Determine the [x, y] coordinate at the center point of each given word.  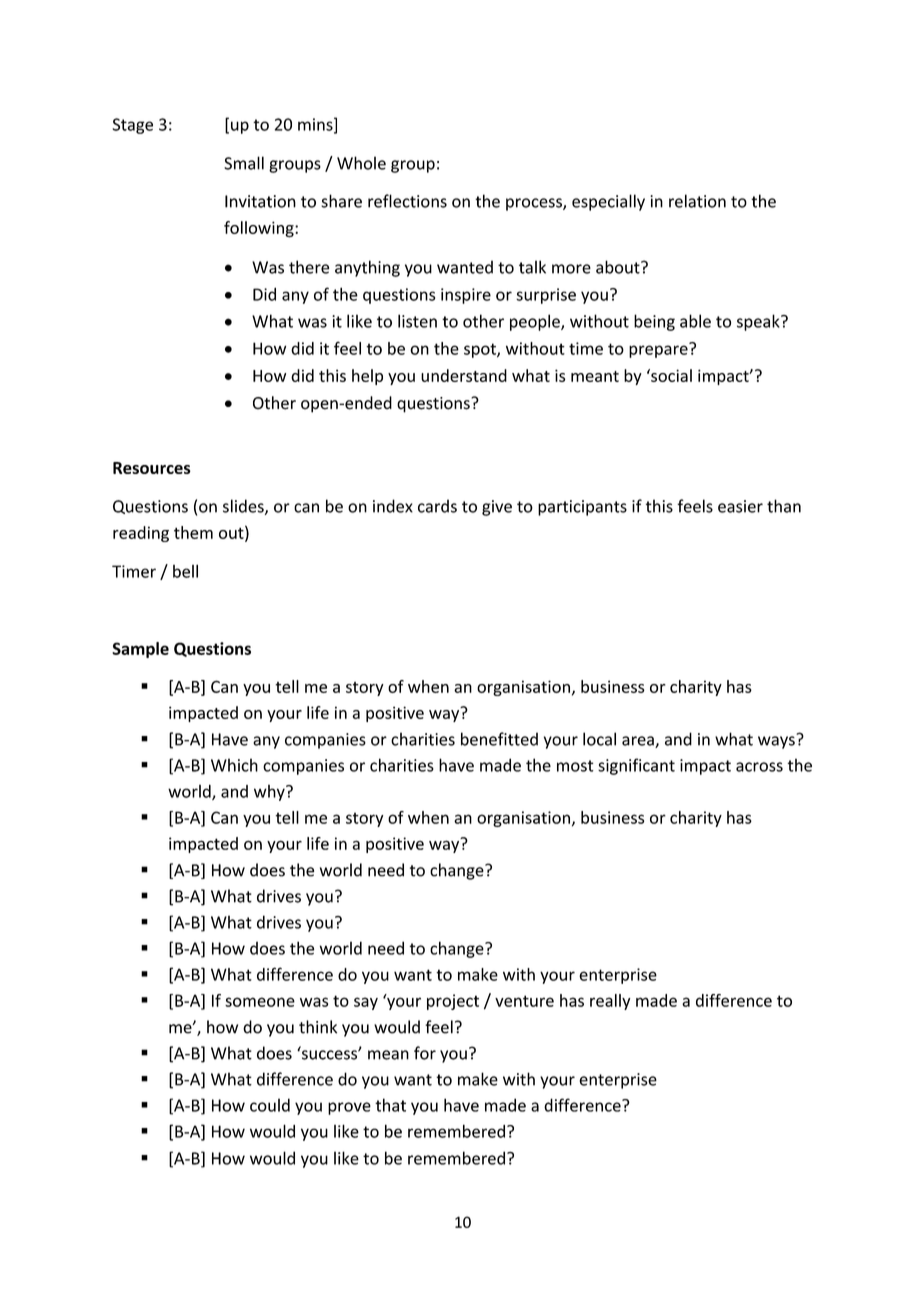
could [270, 1105]
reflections [407, 201]
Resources [152, 468]
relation [697, 201]
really [610, 1002]
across [759, 767]
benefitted [499, 739]
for [425, 1053]
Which [234, 765]
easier [740, 506]
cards [437, 506]
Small [244, 163]
